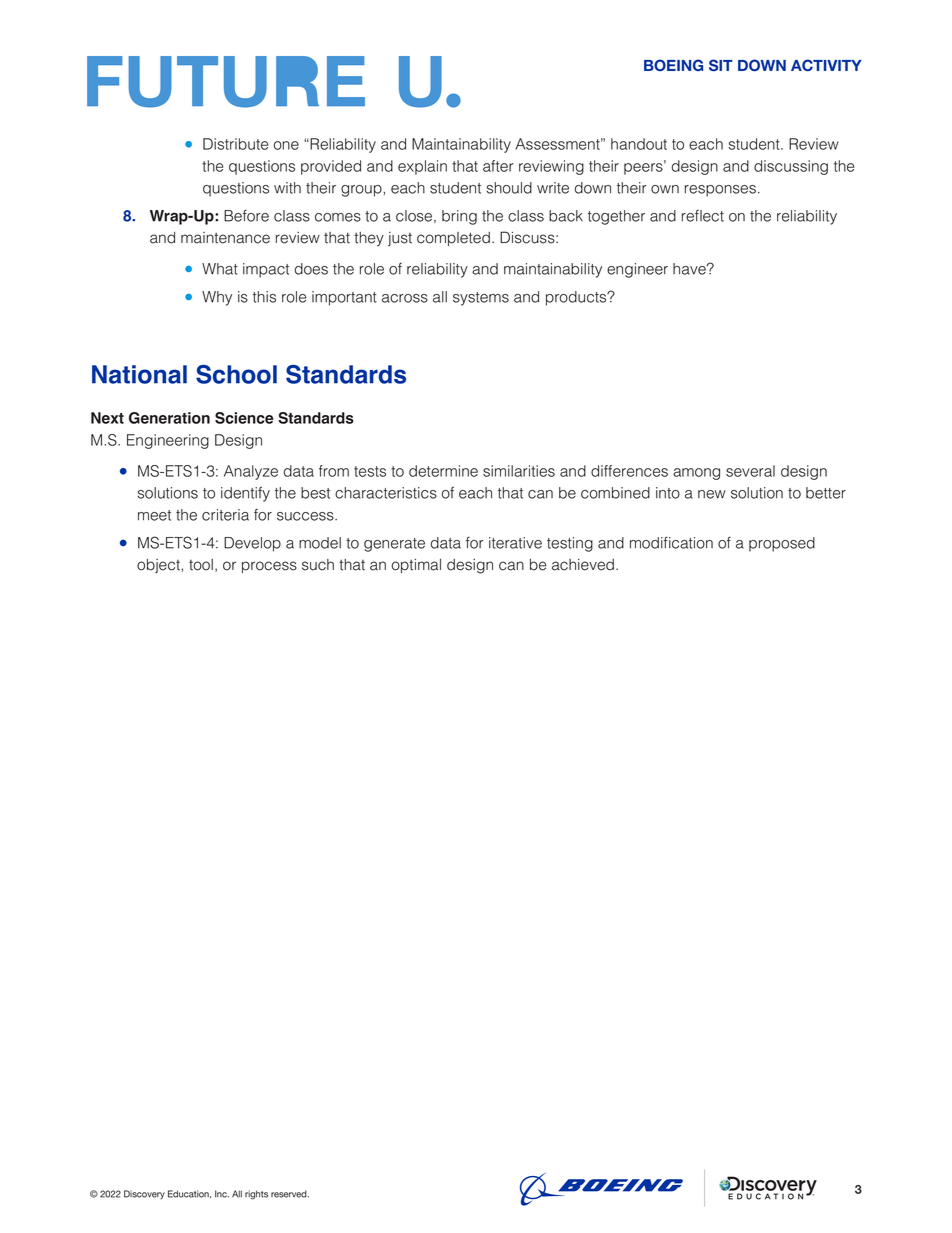 The height and width of the page is (1233, 952). Describe the element at coordinates (690, 269) in the page. I see `have` at that location.
